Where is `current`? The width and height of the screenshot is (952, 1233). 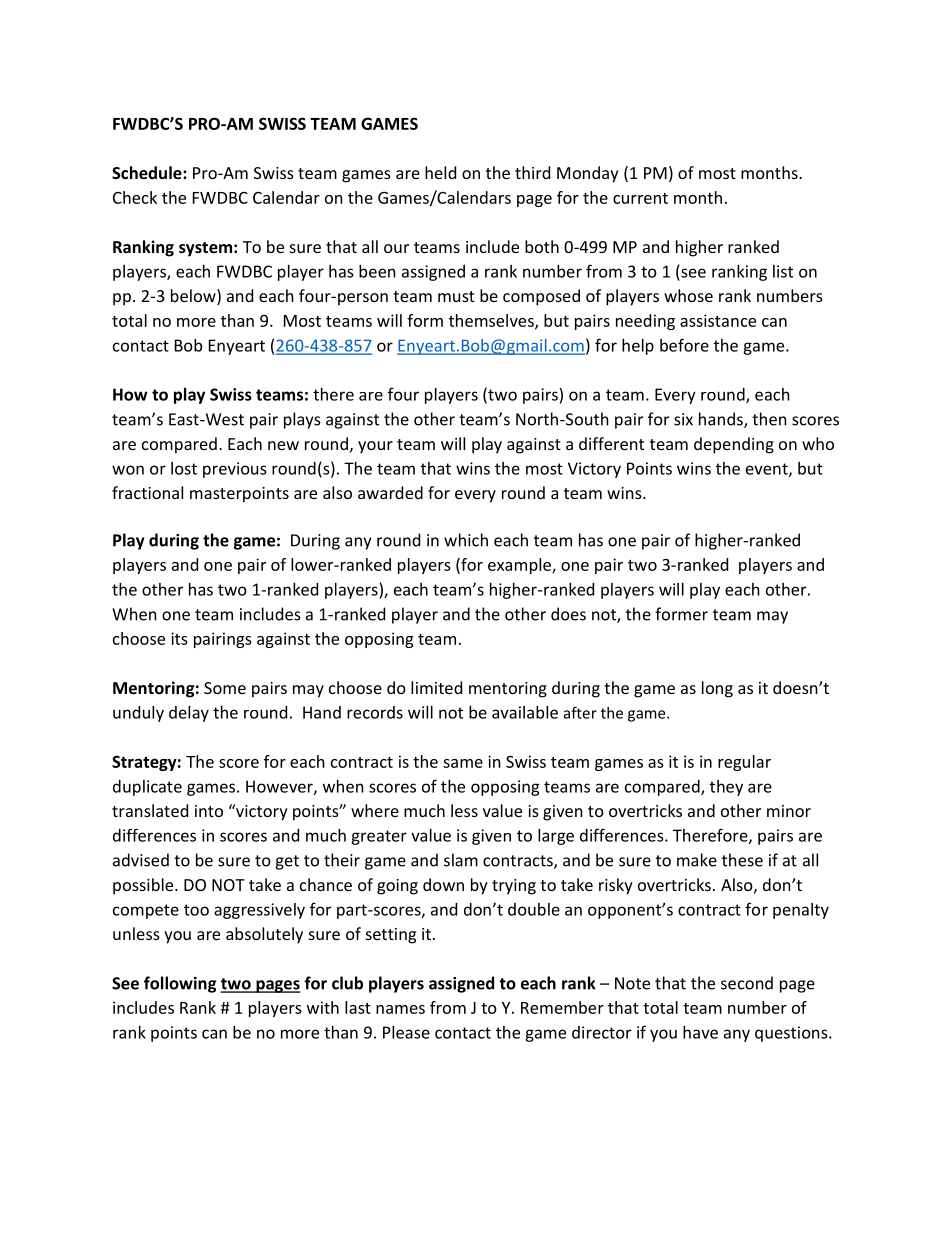 current is located at coordinates (640, 198).
